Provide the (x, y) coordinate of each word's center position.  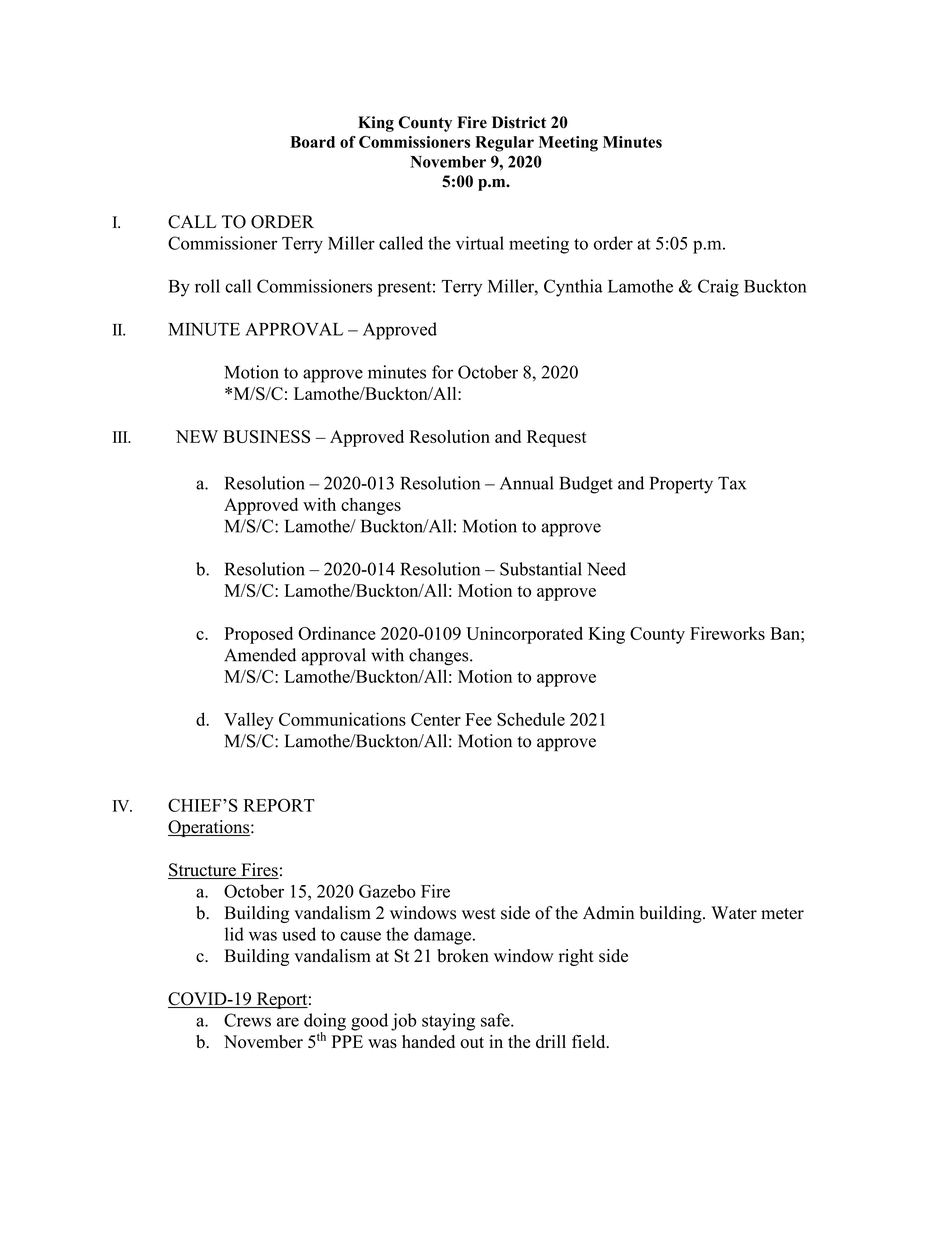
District (519, 122)
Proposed (258, 635)
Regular (504, 144)
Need (606, 569)
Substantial (541, 569)
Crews (247, 1020)
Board (312, 142)
